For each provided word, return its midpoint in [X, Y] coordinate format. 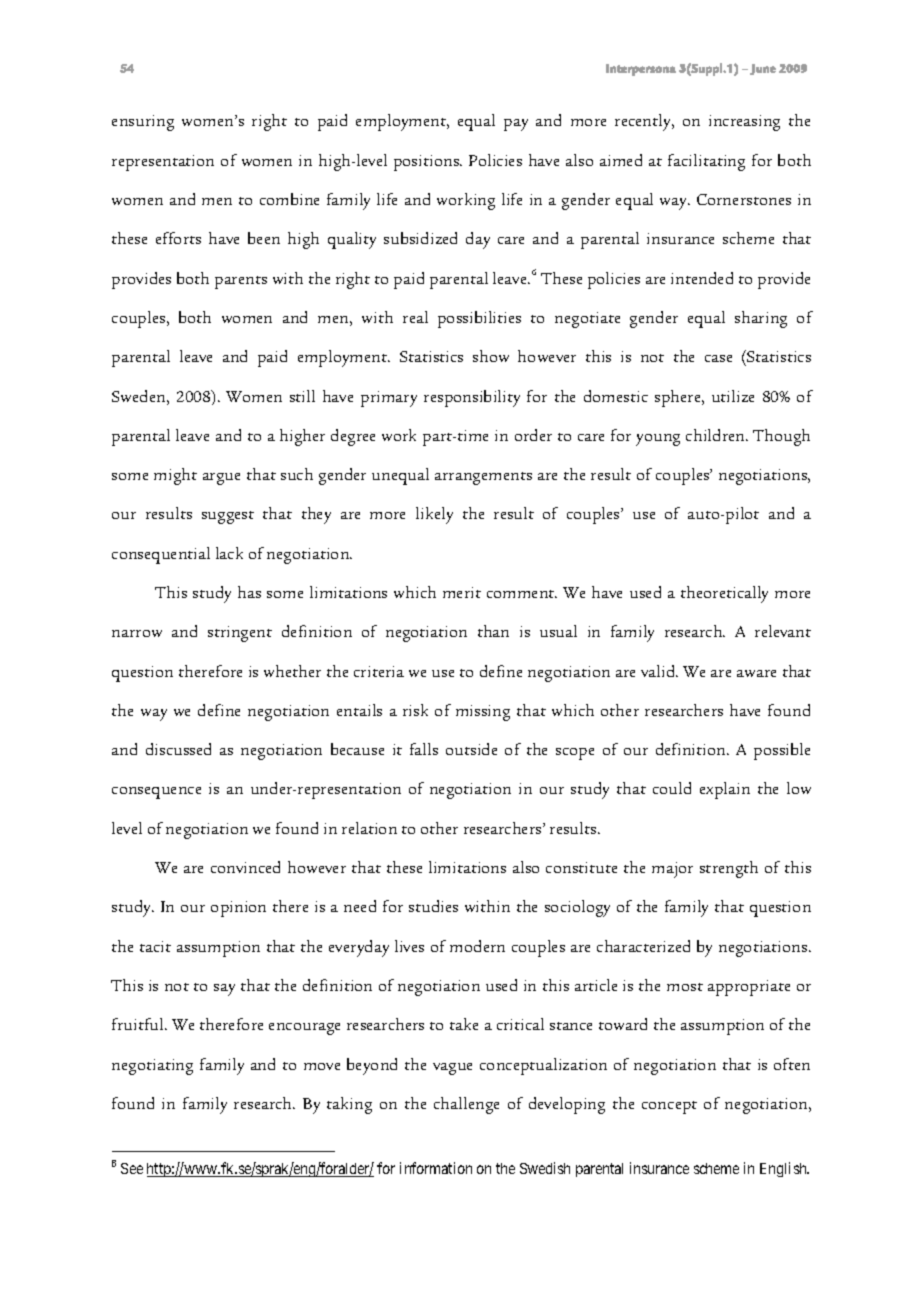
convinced [245, 867]
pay [516, 125]
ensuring [143, 123]
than [493, 631]
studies [433, 906]
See [132, 1168]
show [491, 356]
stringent [240, 634]
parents [241, 282]
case [718, 358]
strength [729, 869]
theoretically [724, 594]
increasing [744, 123]
